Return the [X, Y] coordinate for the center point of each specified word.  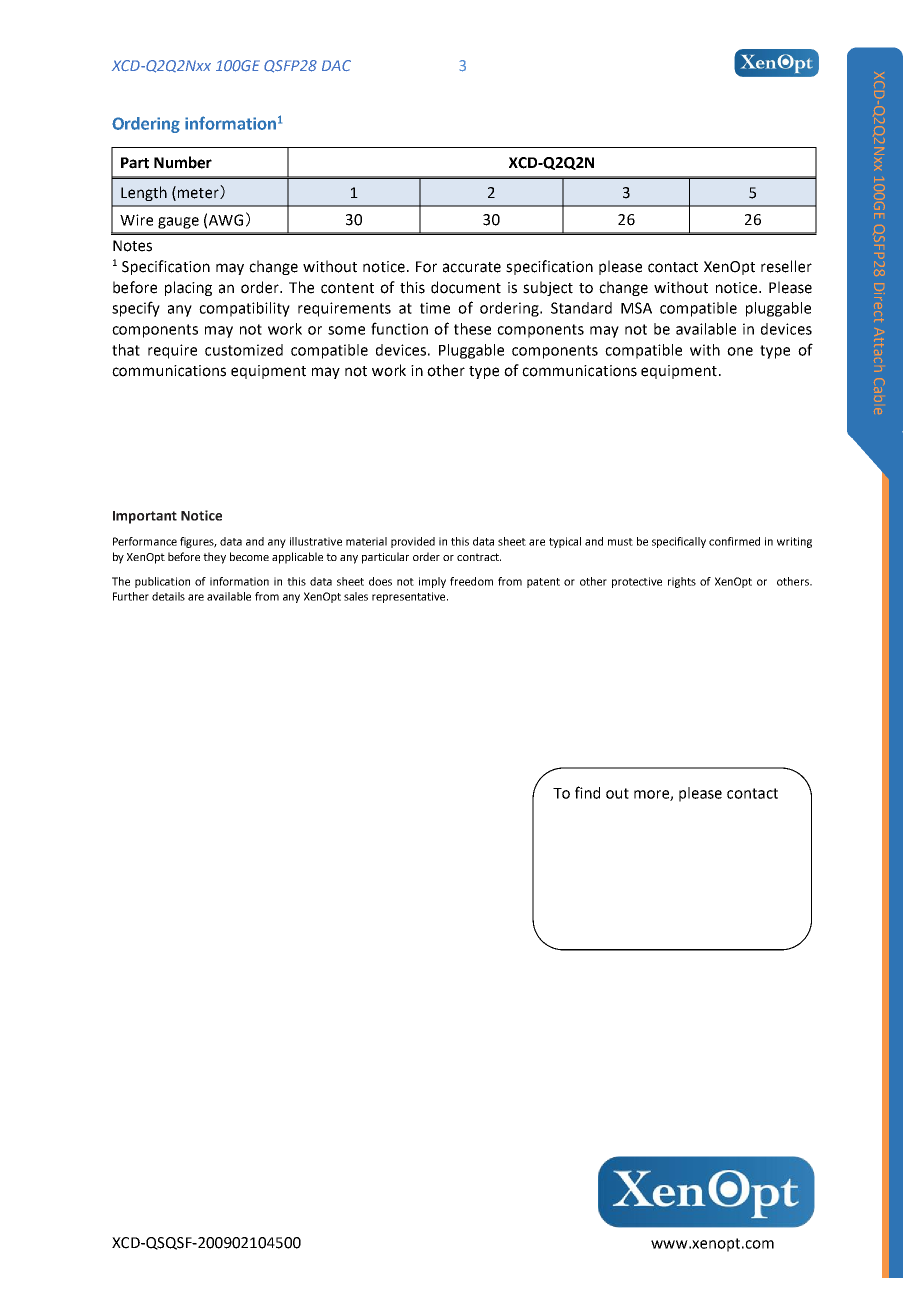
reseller [786, 266]
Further [131, 596]
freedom [471, 581]
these [472, 329]
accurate [472, 267]
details [168, 596]
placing [188, 288]
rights [682, 582]
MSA [636, 308]
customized [244, 350]
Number [183, 162]
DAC [336, 65]
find [587, 792]
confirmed [734, 541]
